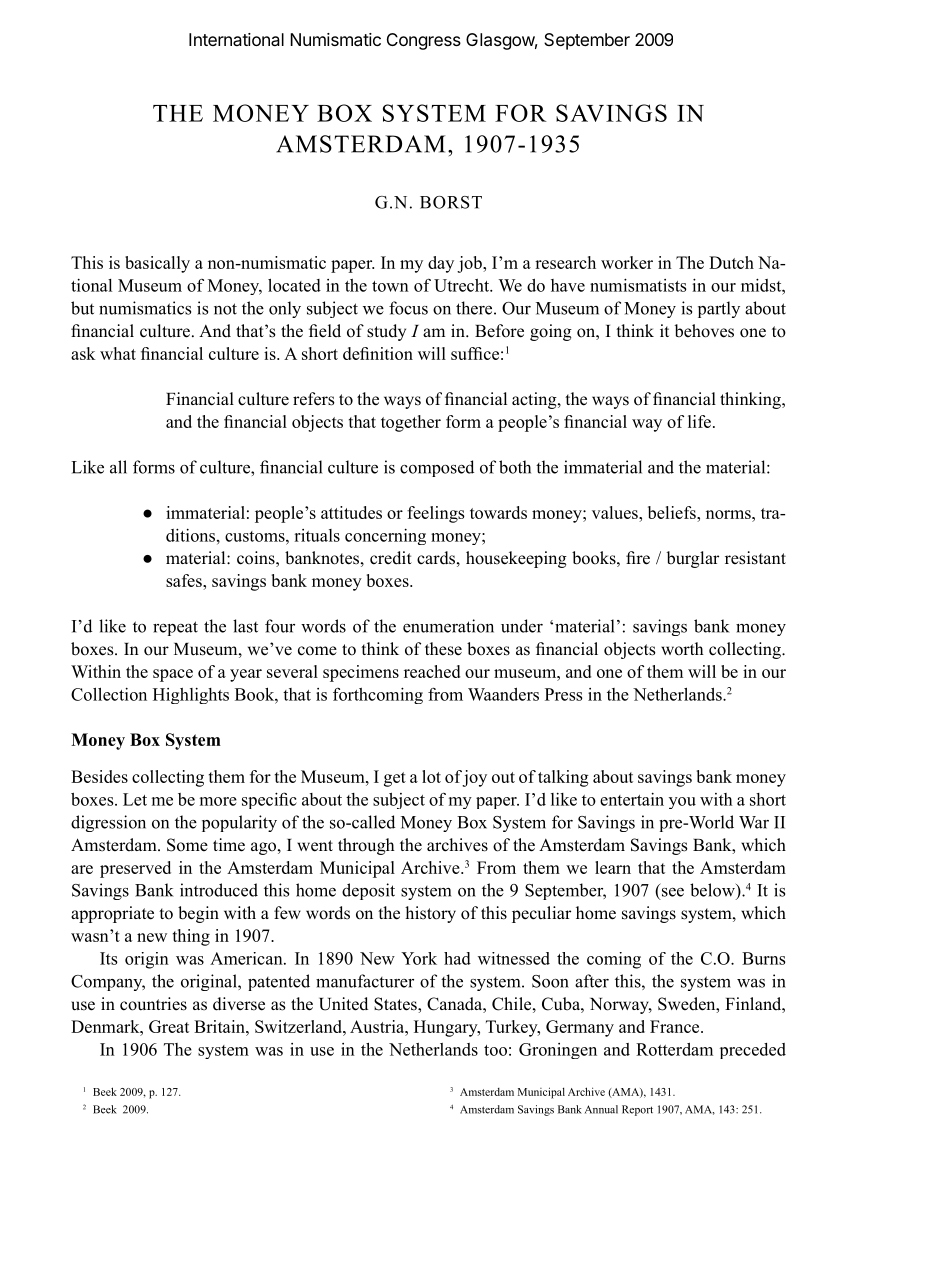  Describe the element at coordinates (173, 675) in the screenshot. I see `space` at that location.
